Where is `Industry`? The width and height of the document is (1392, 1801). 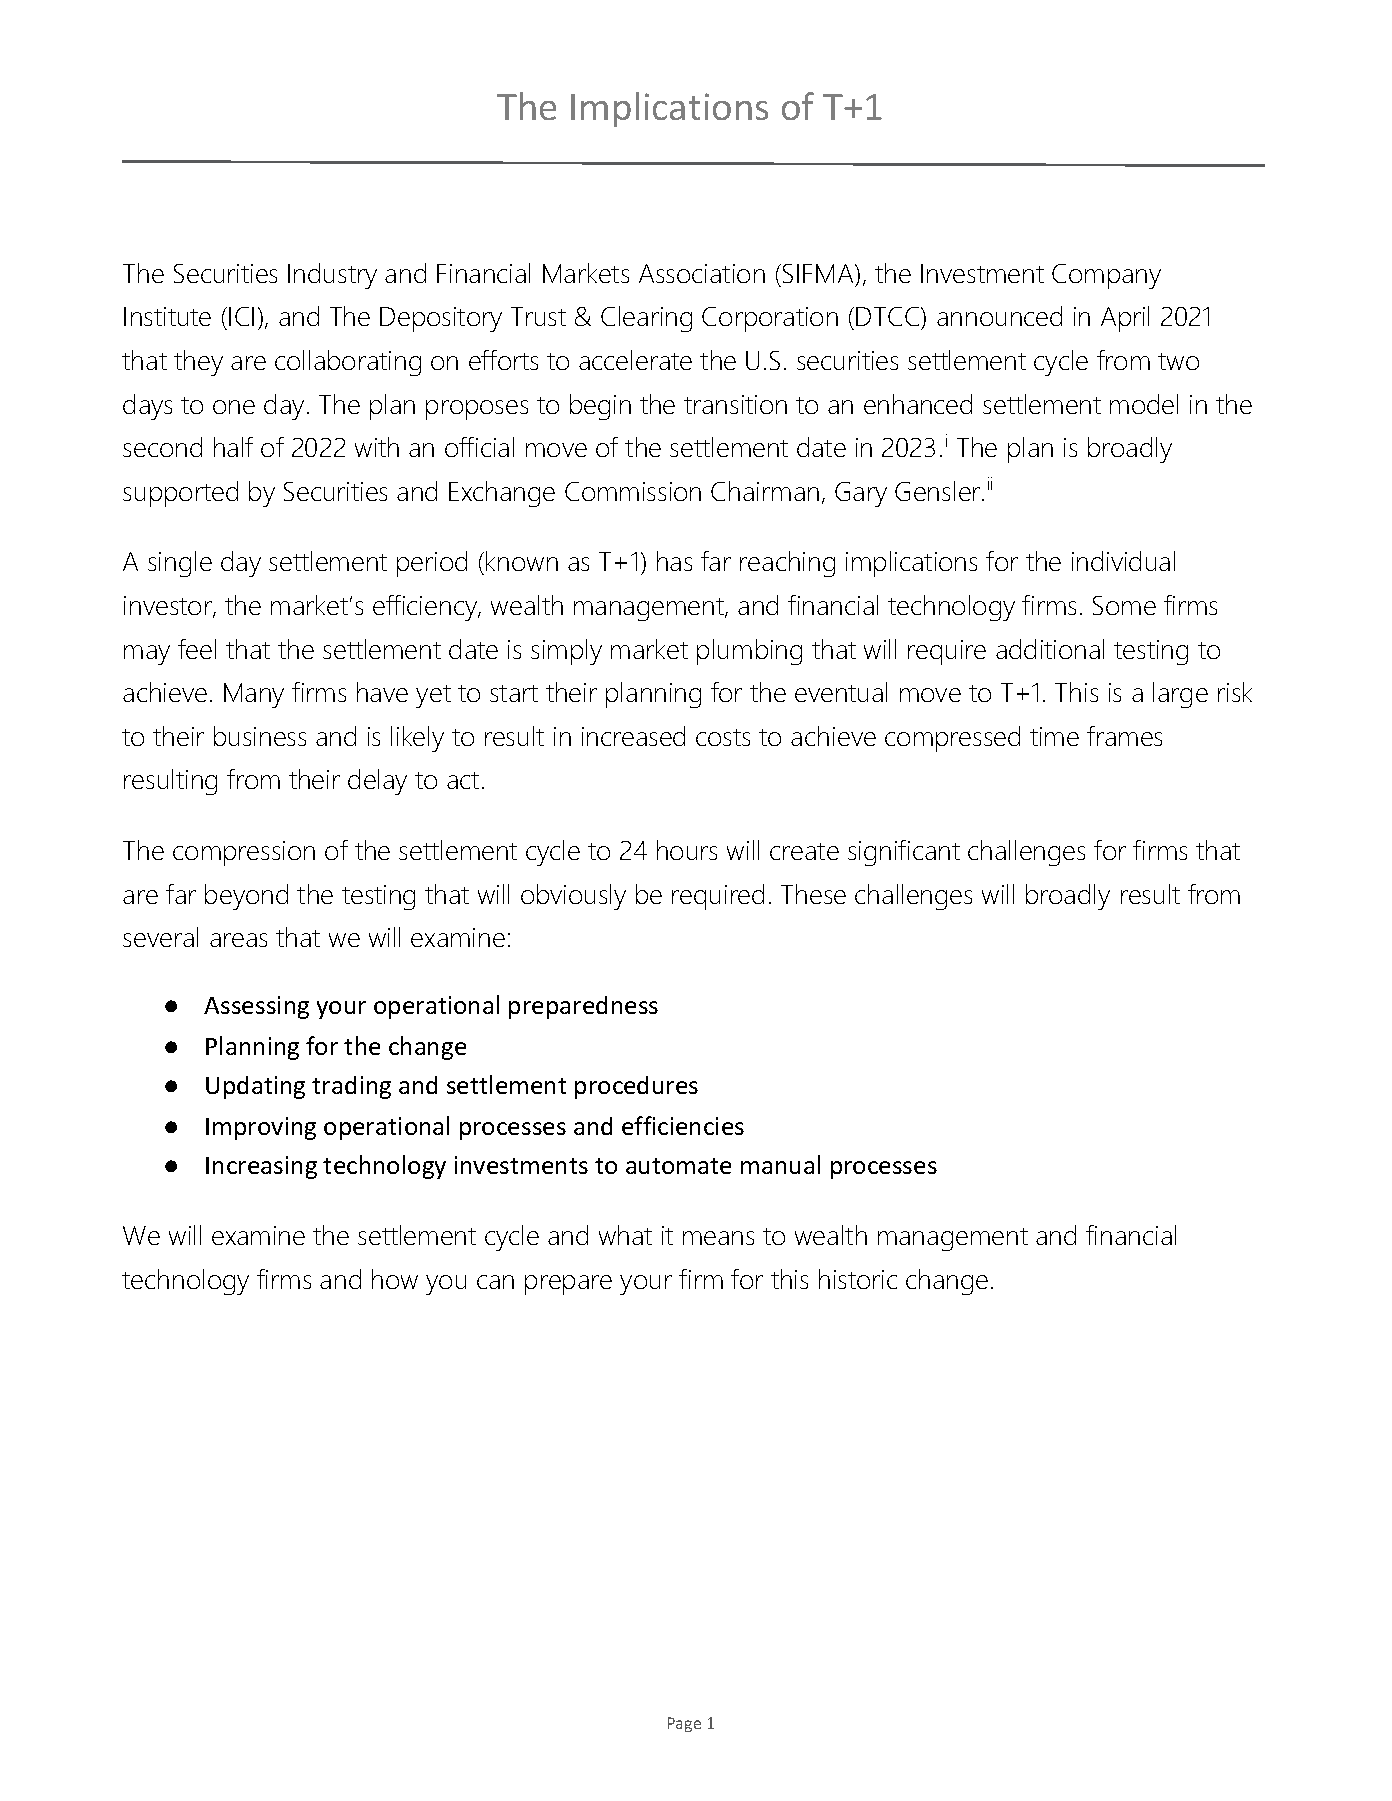 Industry is located at coordinates (332, 276).
